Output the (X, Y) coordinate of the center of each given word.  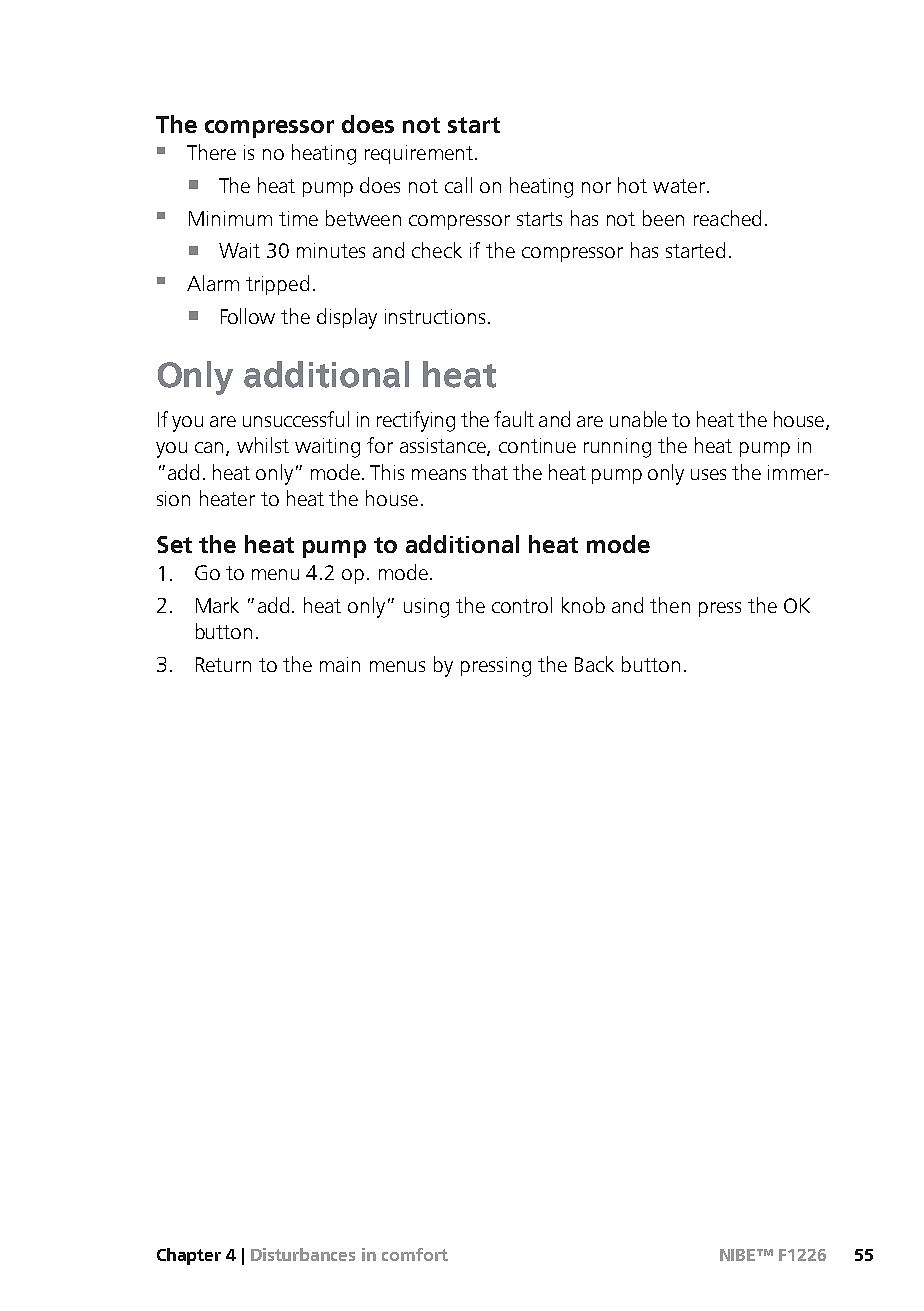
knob (583, 605)
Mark (217, 605)
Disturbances (303, 1254)
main (340, 664)
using (426, 608)
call (458, 185)
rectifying (416, 421)
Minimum (230, 218)
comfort (415, 1254)
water (679, 186)
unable (638, 419)
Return (223, 664)
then (670, 605)
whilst (263, 445)
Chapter (189, 1256)
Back (594, 664)
